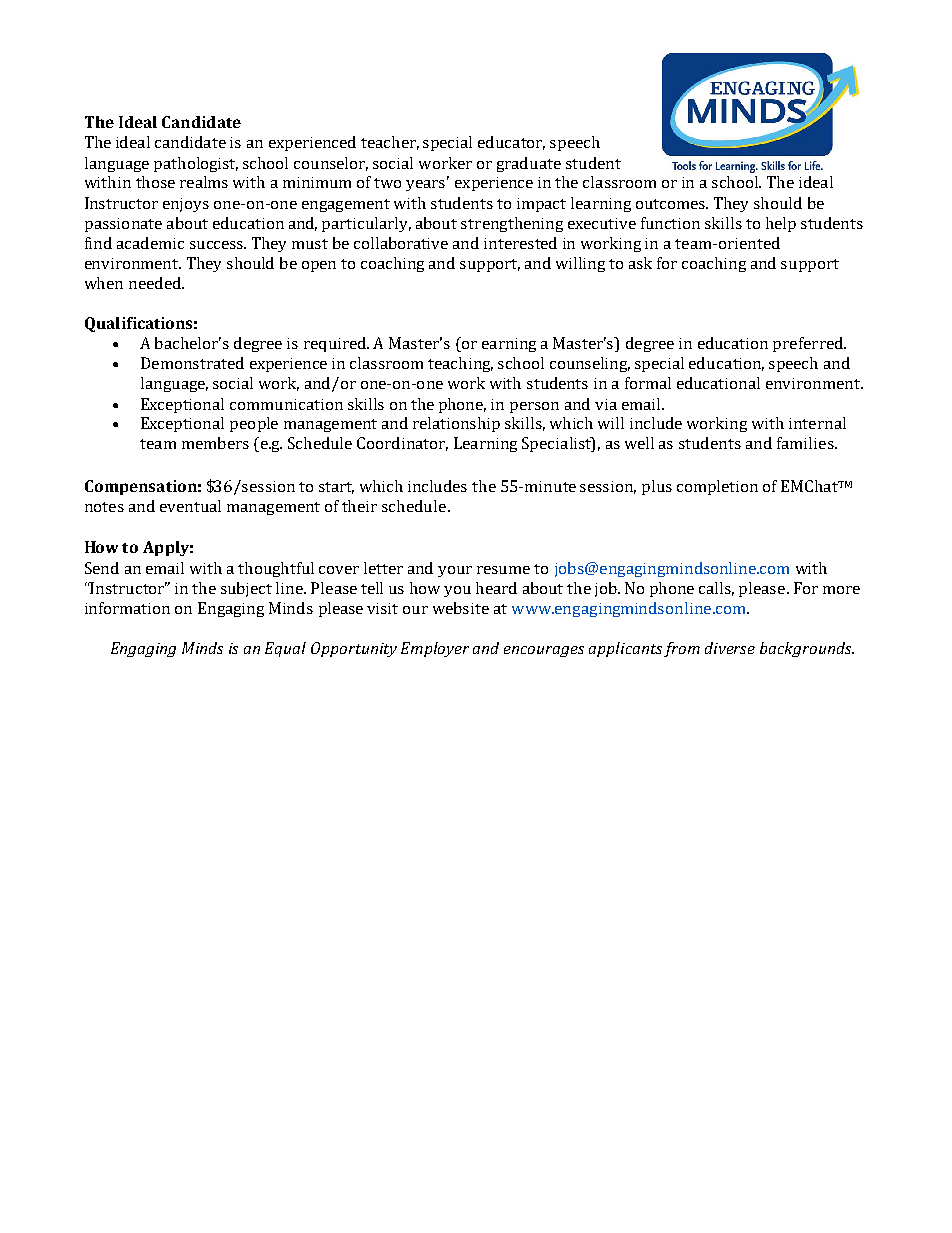  Describe the element at coordinates (196, 164) in the page. I see `pathologist` at that location.
